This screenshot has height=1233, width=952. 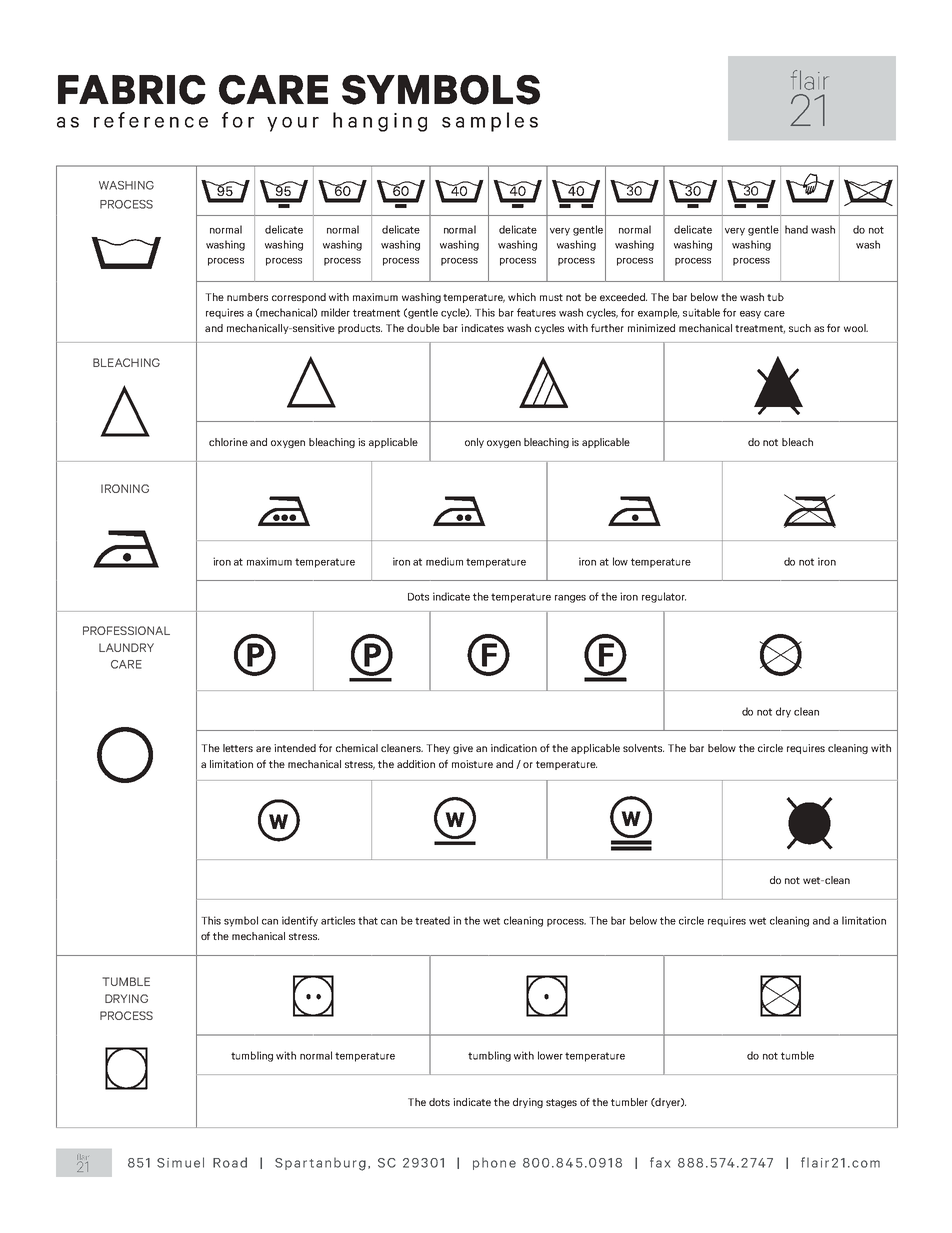 What do you see at coordinates (550, 1055) in the screenshot?
I see `lower` at bounding box center [550, 1055].
